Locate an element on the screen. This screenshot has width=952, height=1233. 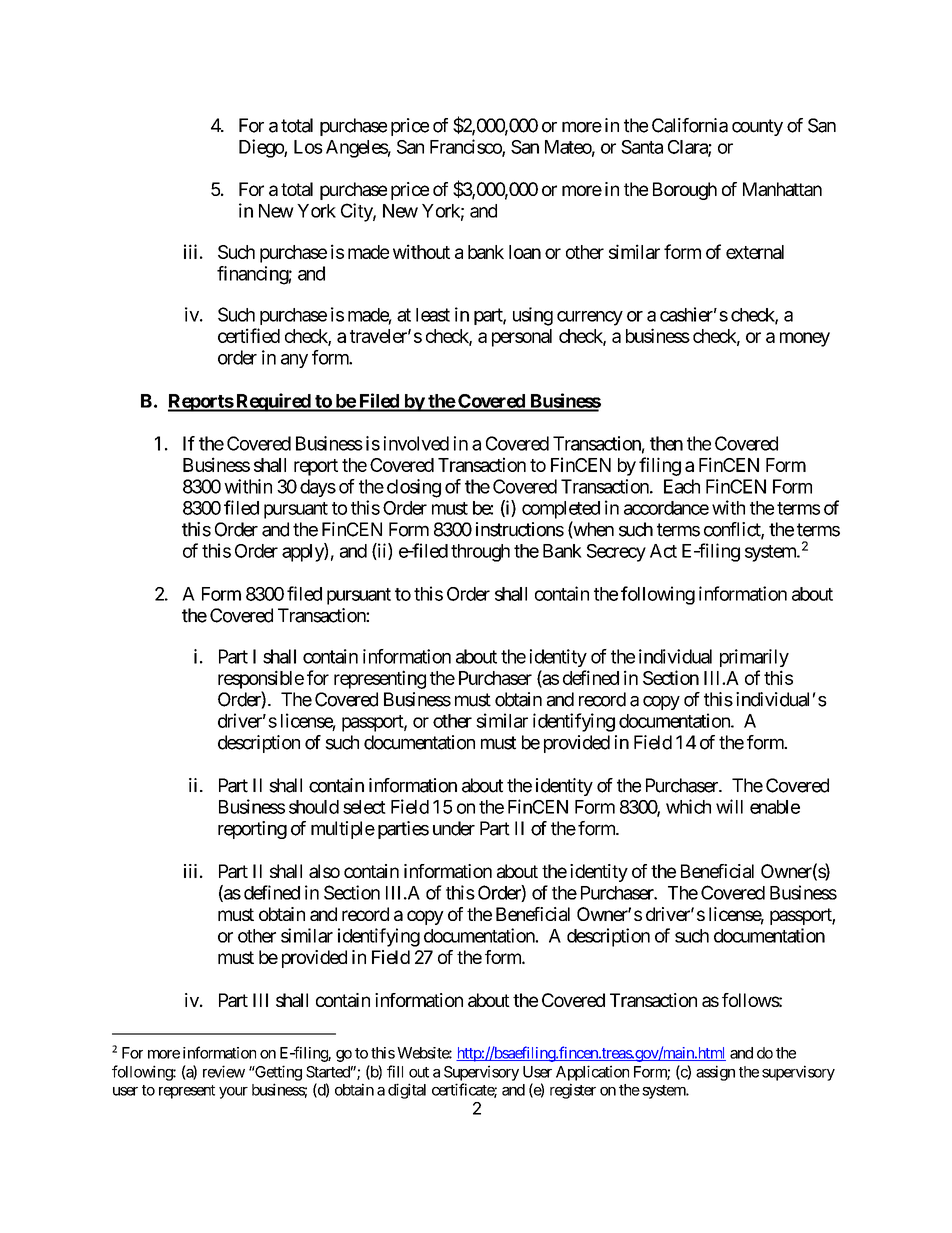
Diego is located at coordinates (262, 148).
